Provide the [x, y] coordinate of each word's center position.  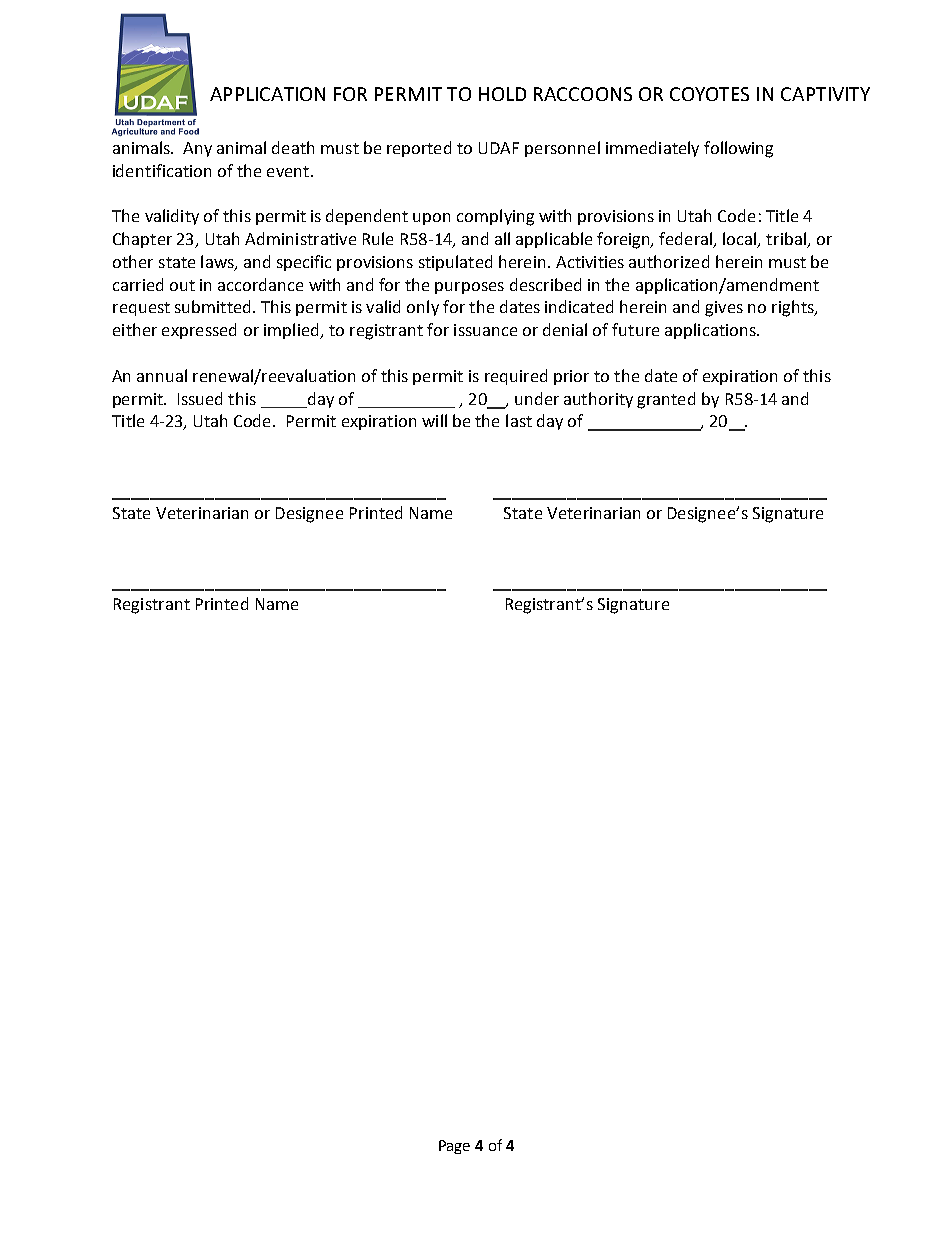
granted [666, 400]
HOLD [502, 94]
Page [454, 1147]
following [738, 149]
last [519, 420]
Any [197, 149]
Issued [200, 398]
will [434, 420]
